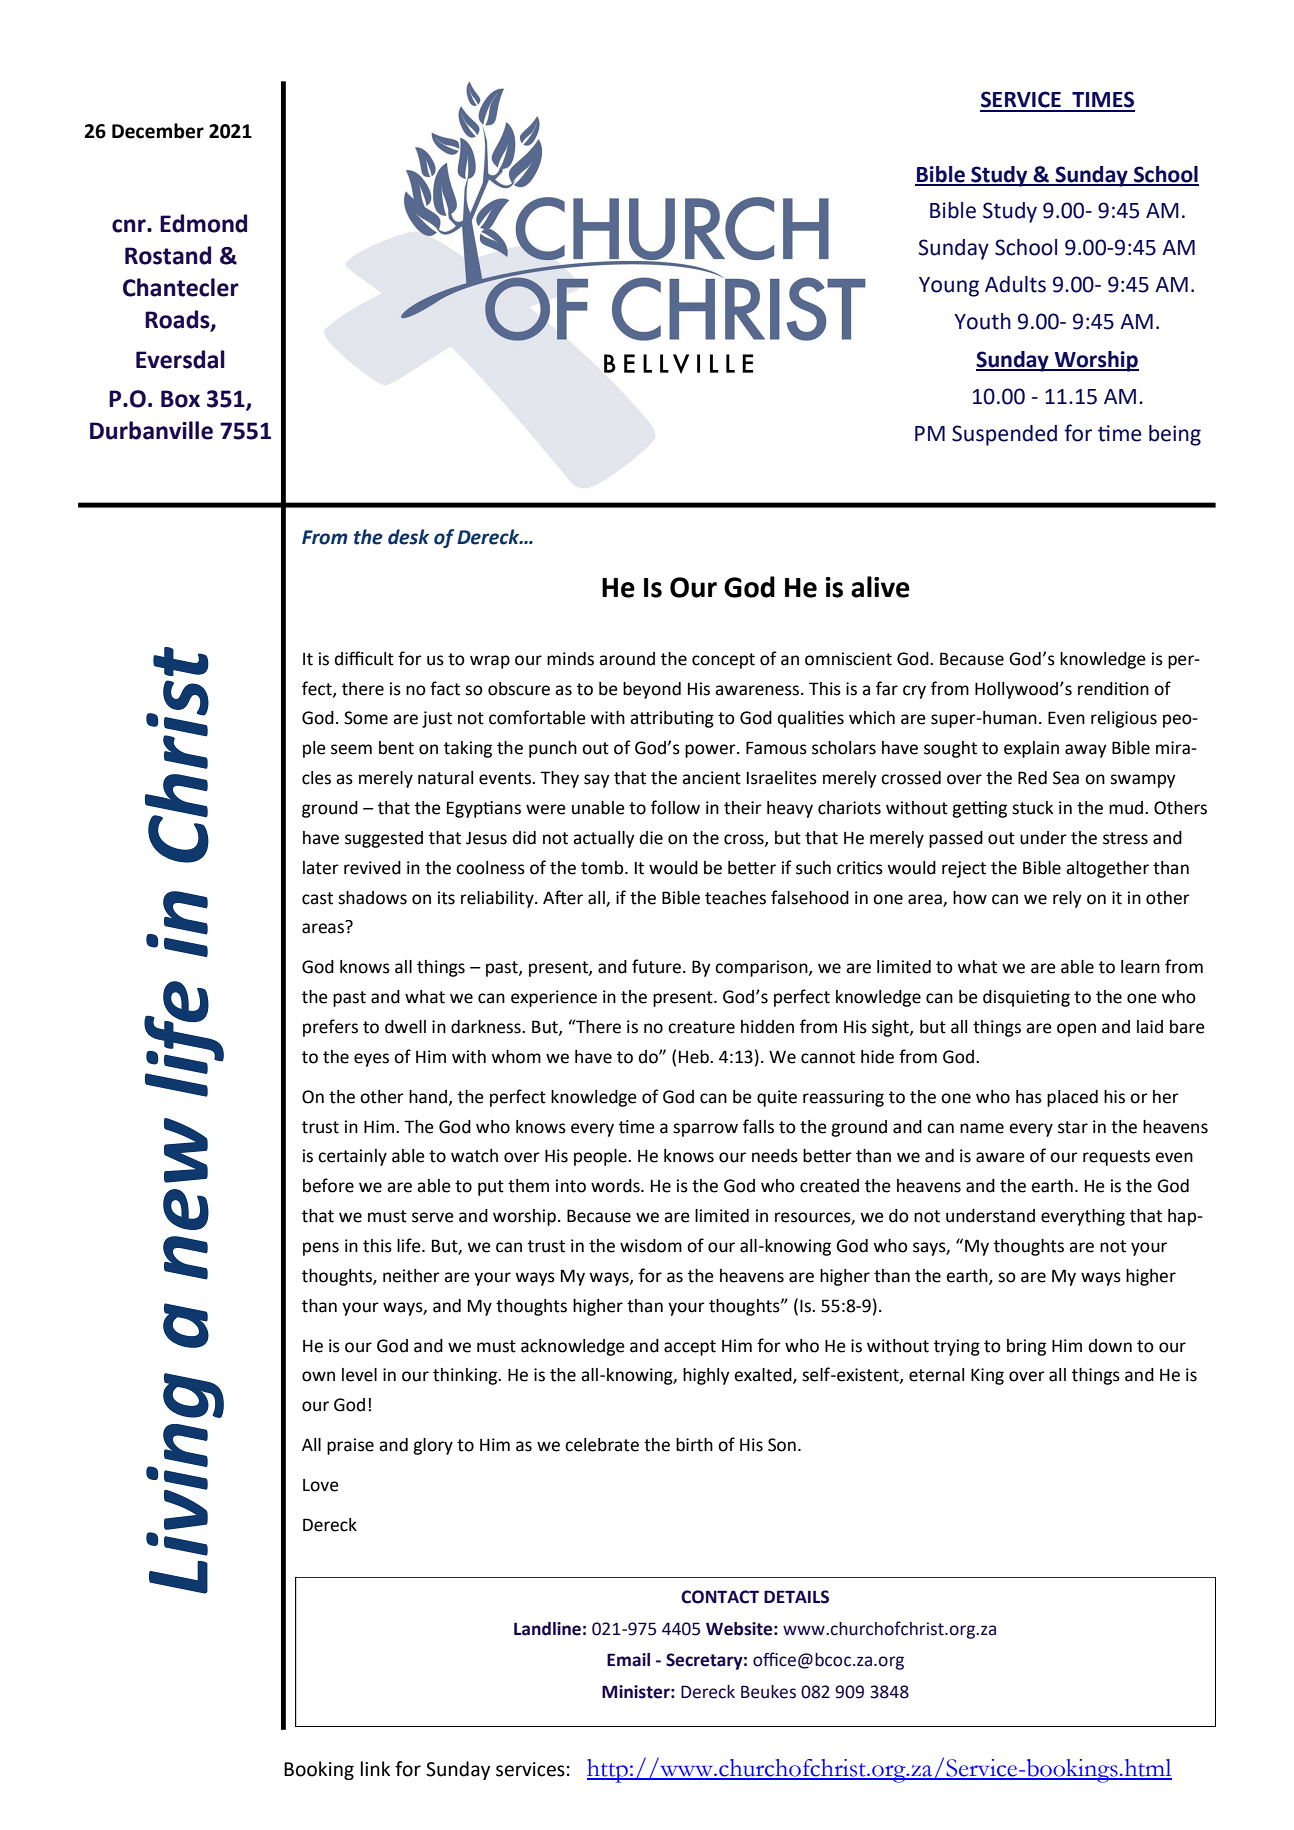  Describe the element at coordinates (317, 898) in the screenshot. I see `cast` at that location.
